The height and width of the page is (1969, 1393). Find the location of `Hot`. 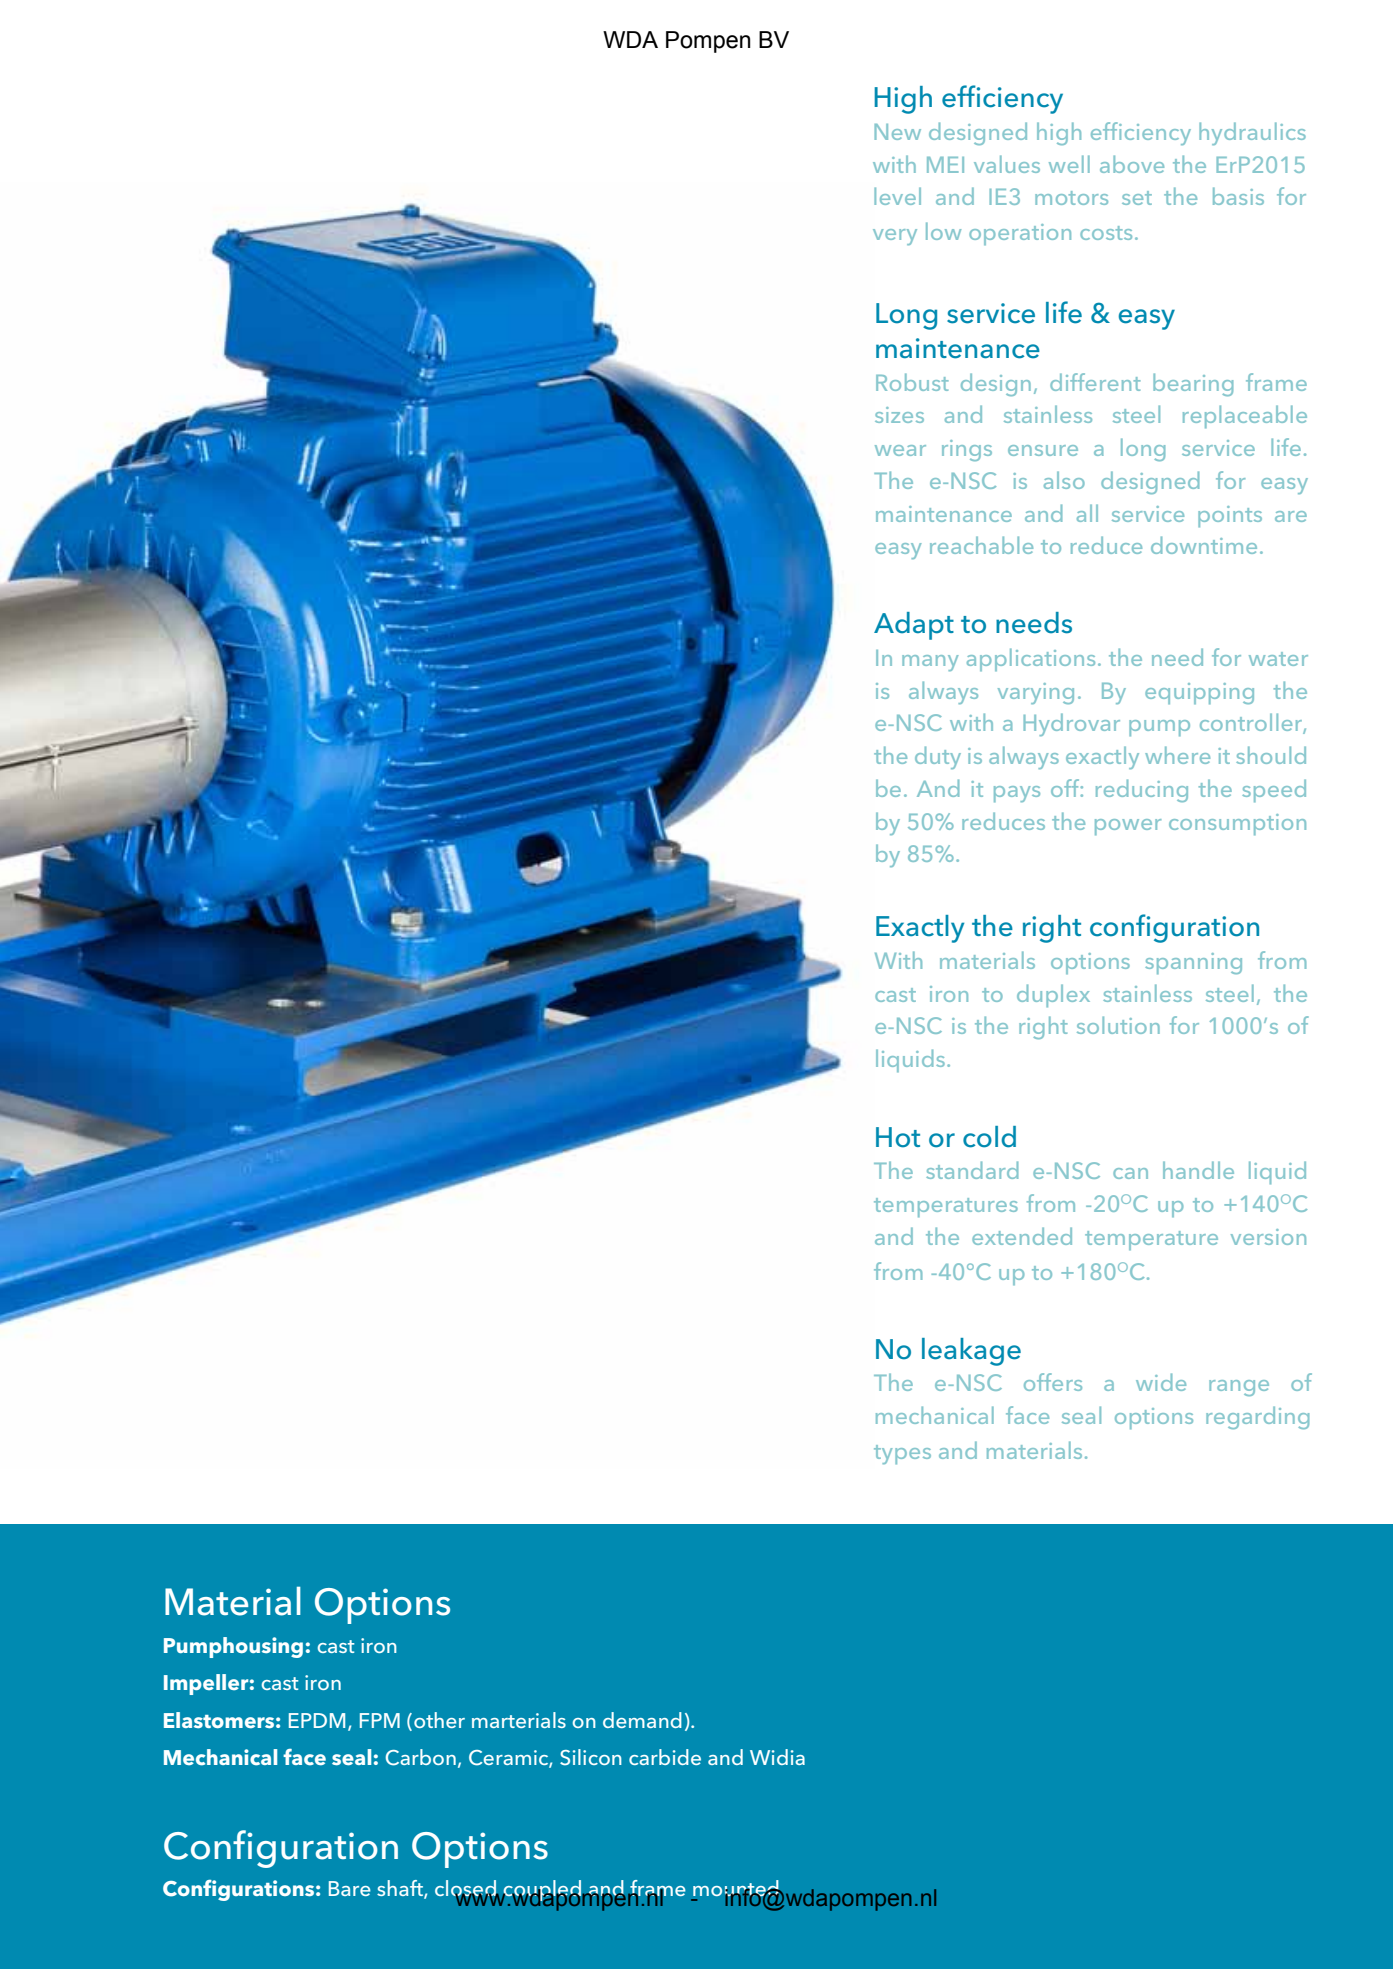

Hot is located at coordinates (898, 1137).
